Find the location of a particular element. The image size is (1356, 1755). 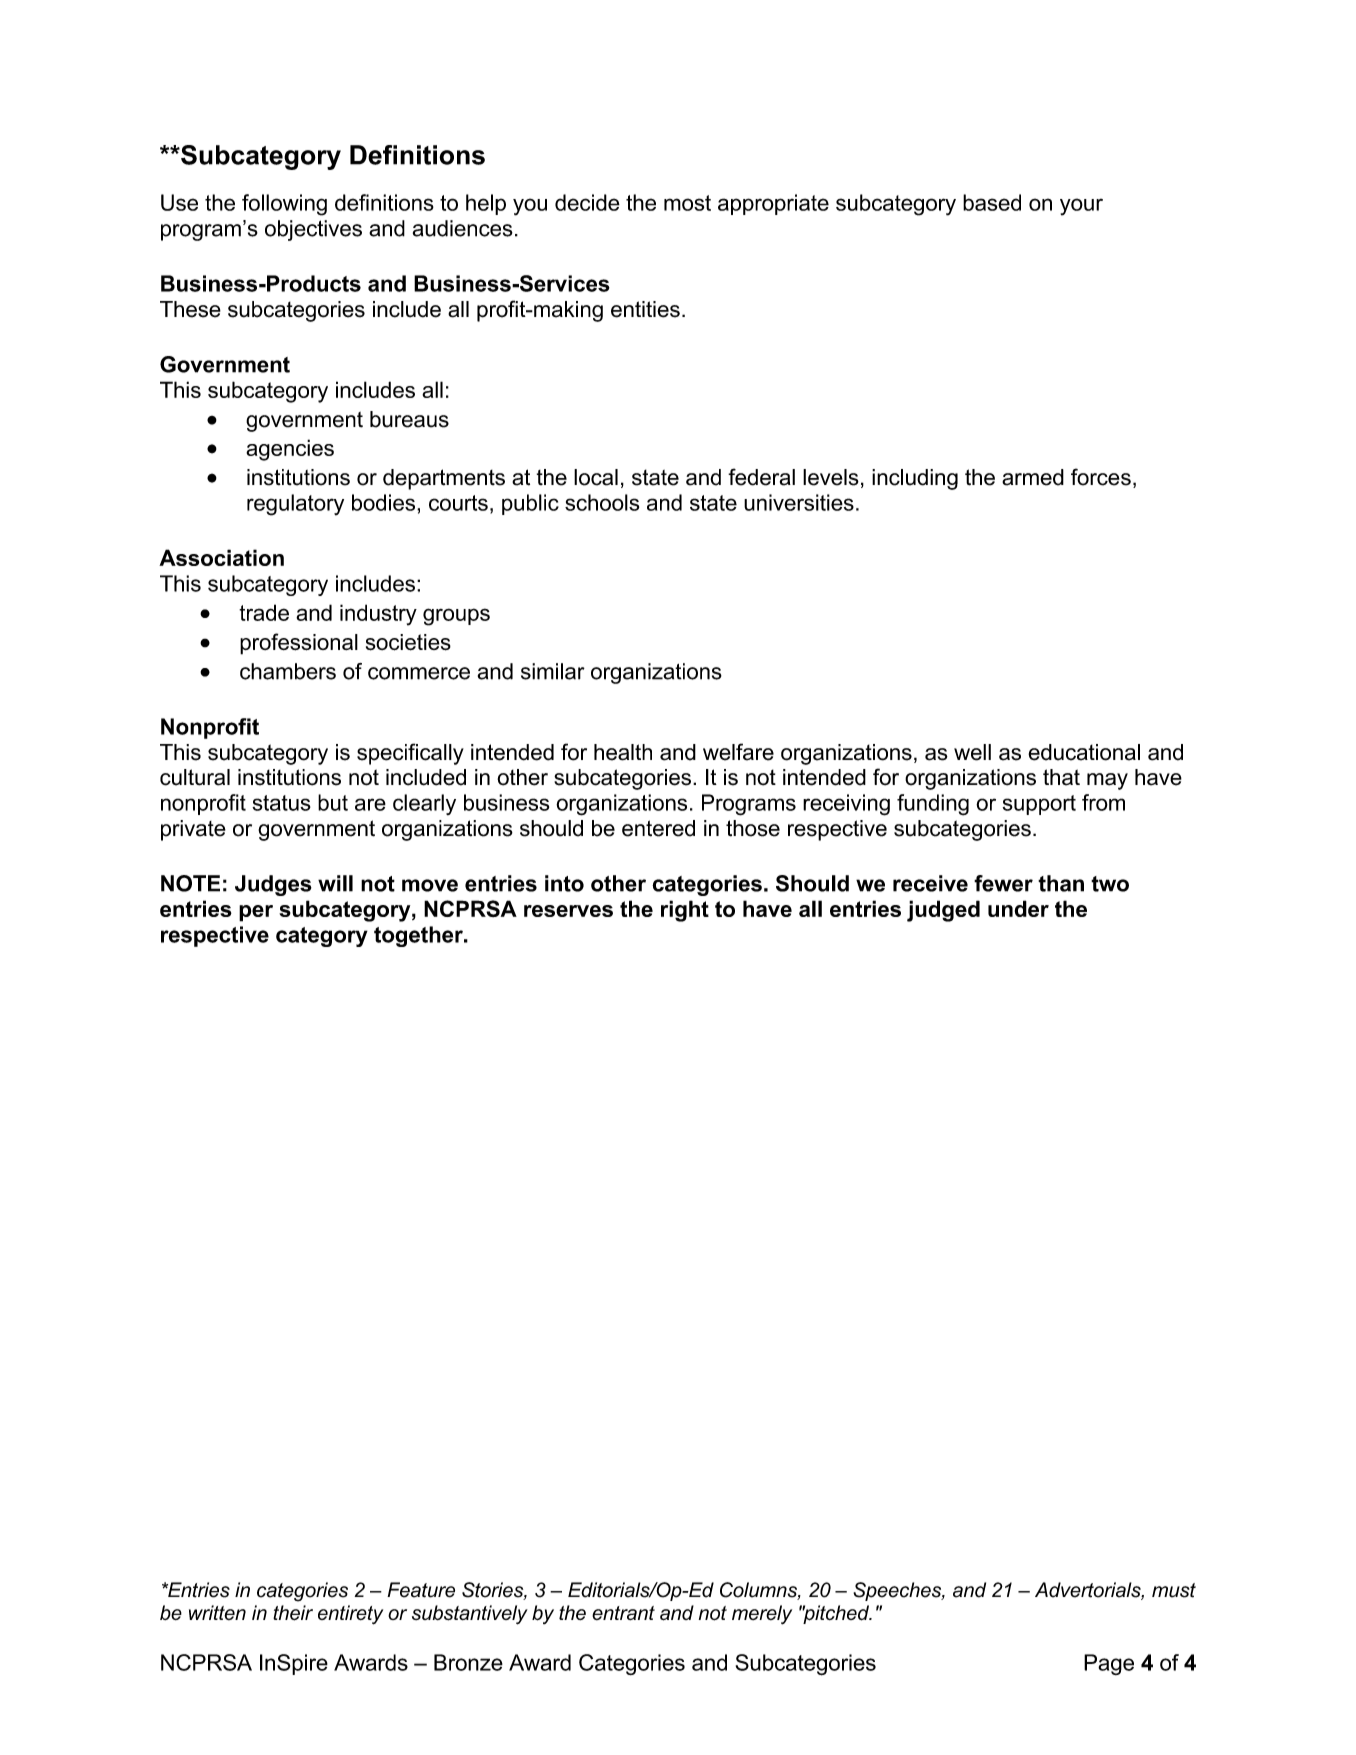

armed is located at coordinates (1033, 477).
